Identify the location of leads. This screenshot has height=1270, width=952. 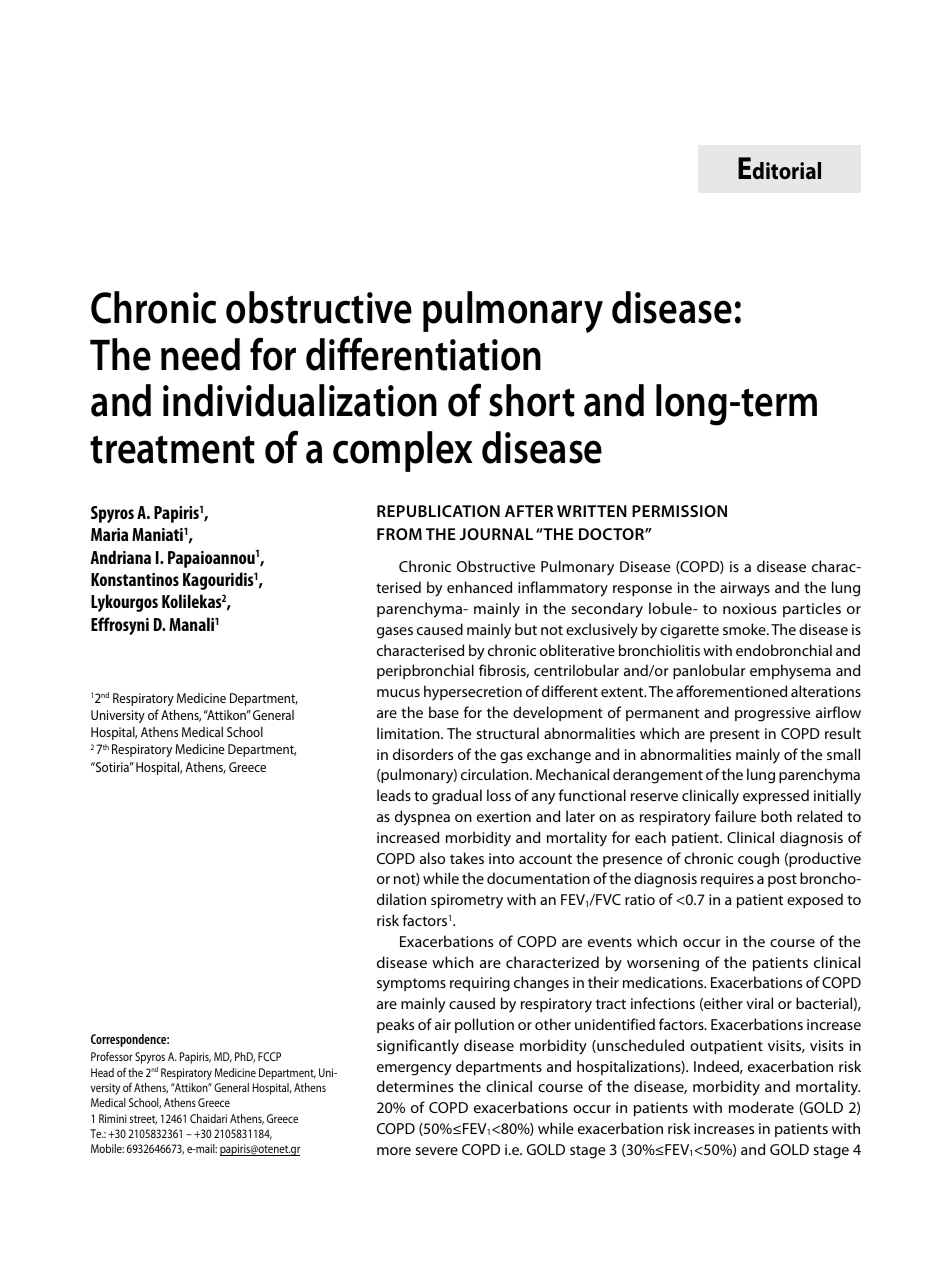
(394, 795).
